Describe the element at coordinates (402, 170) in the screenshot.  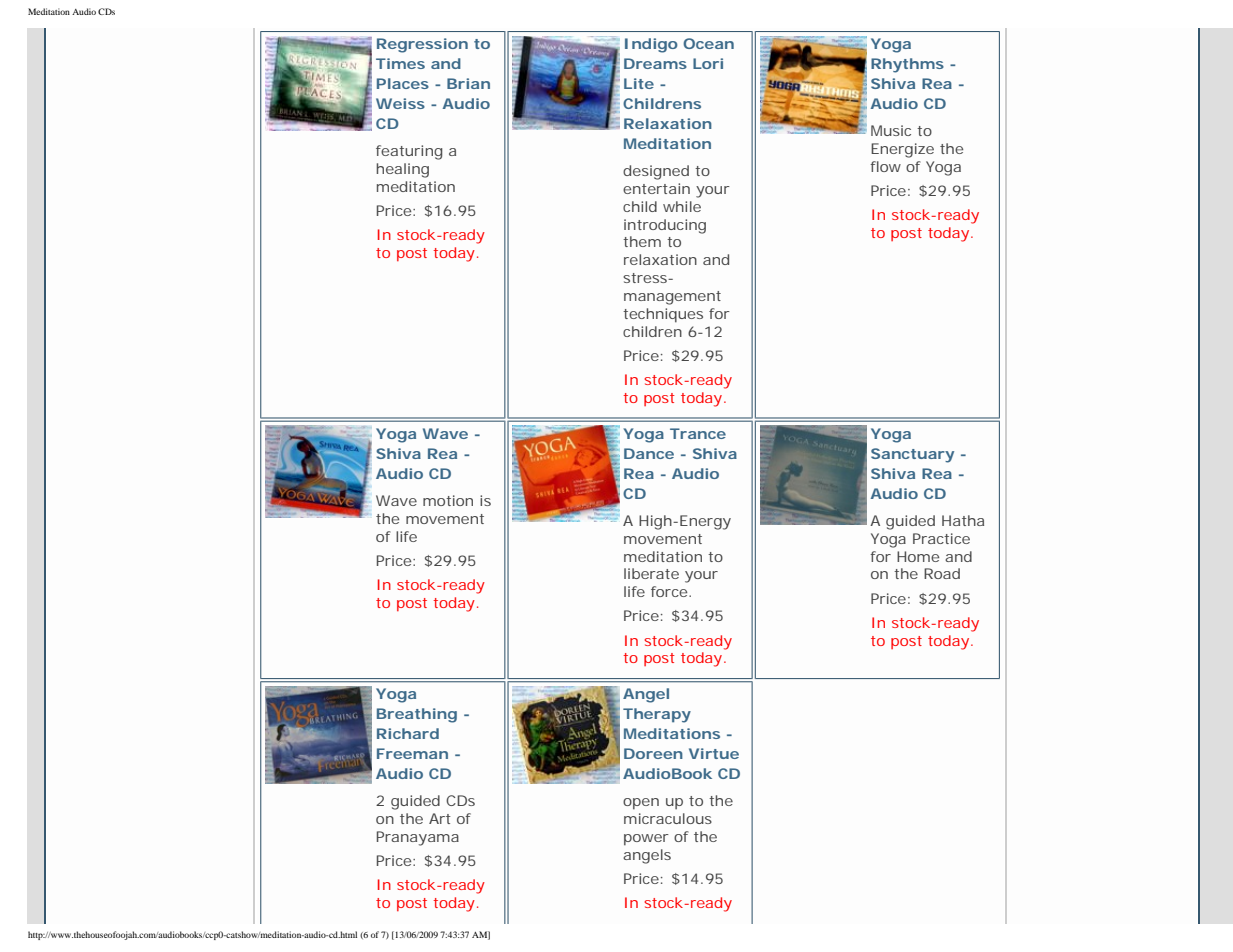
I see `healing` at that location.
